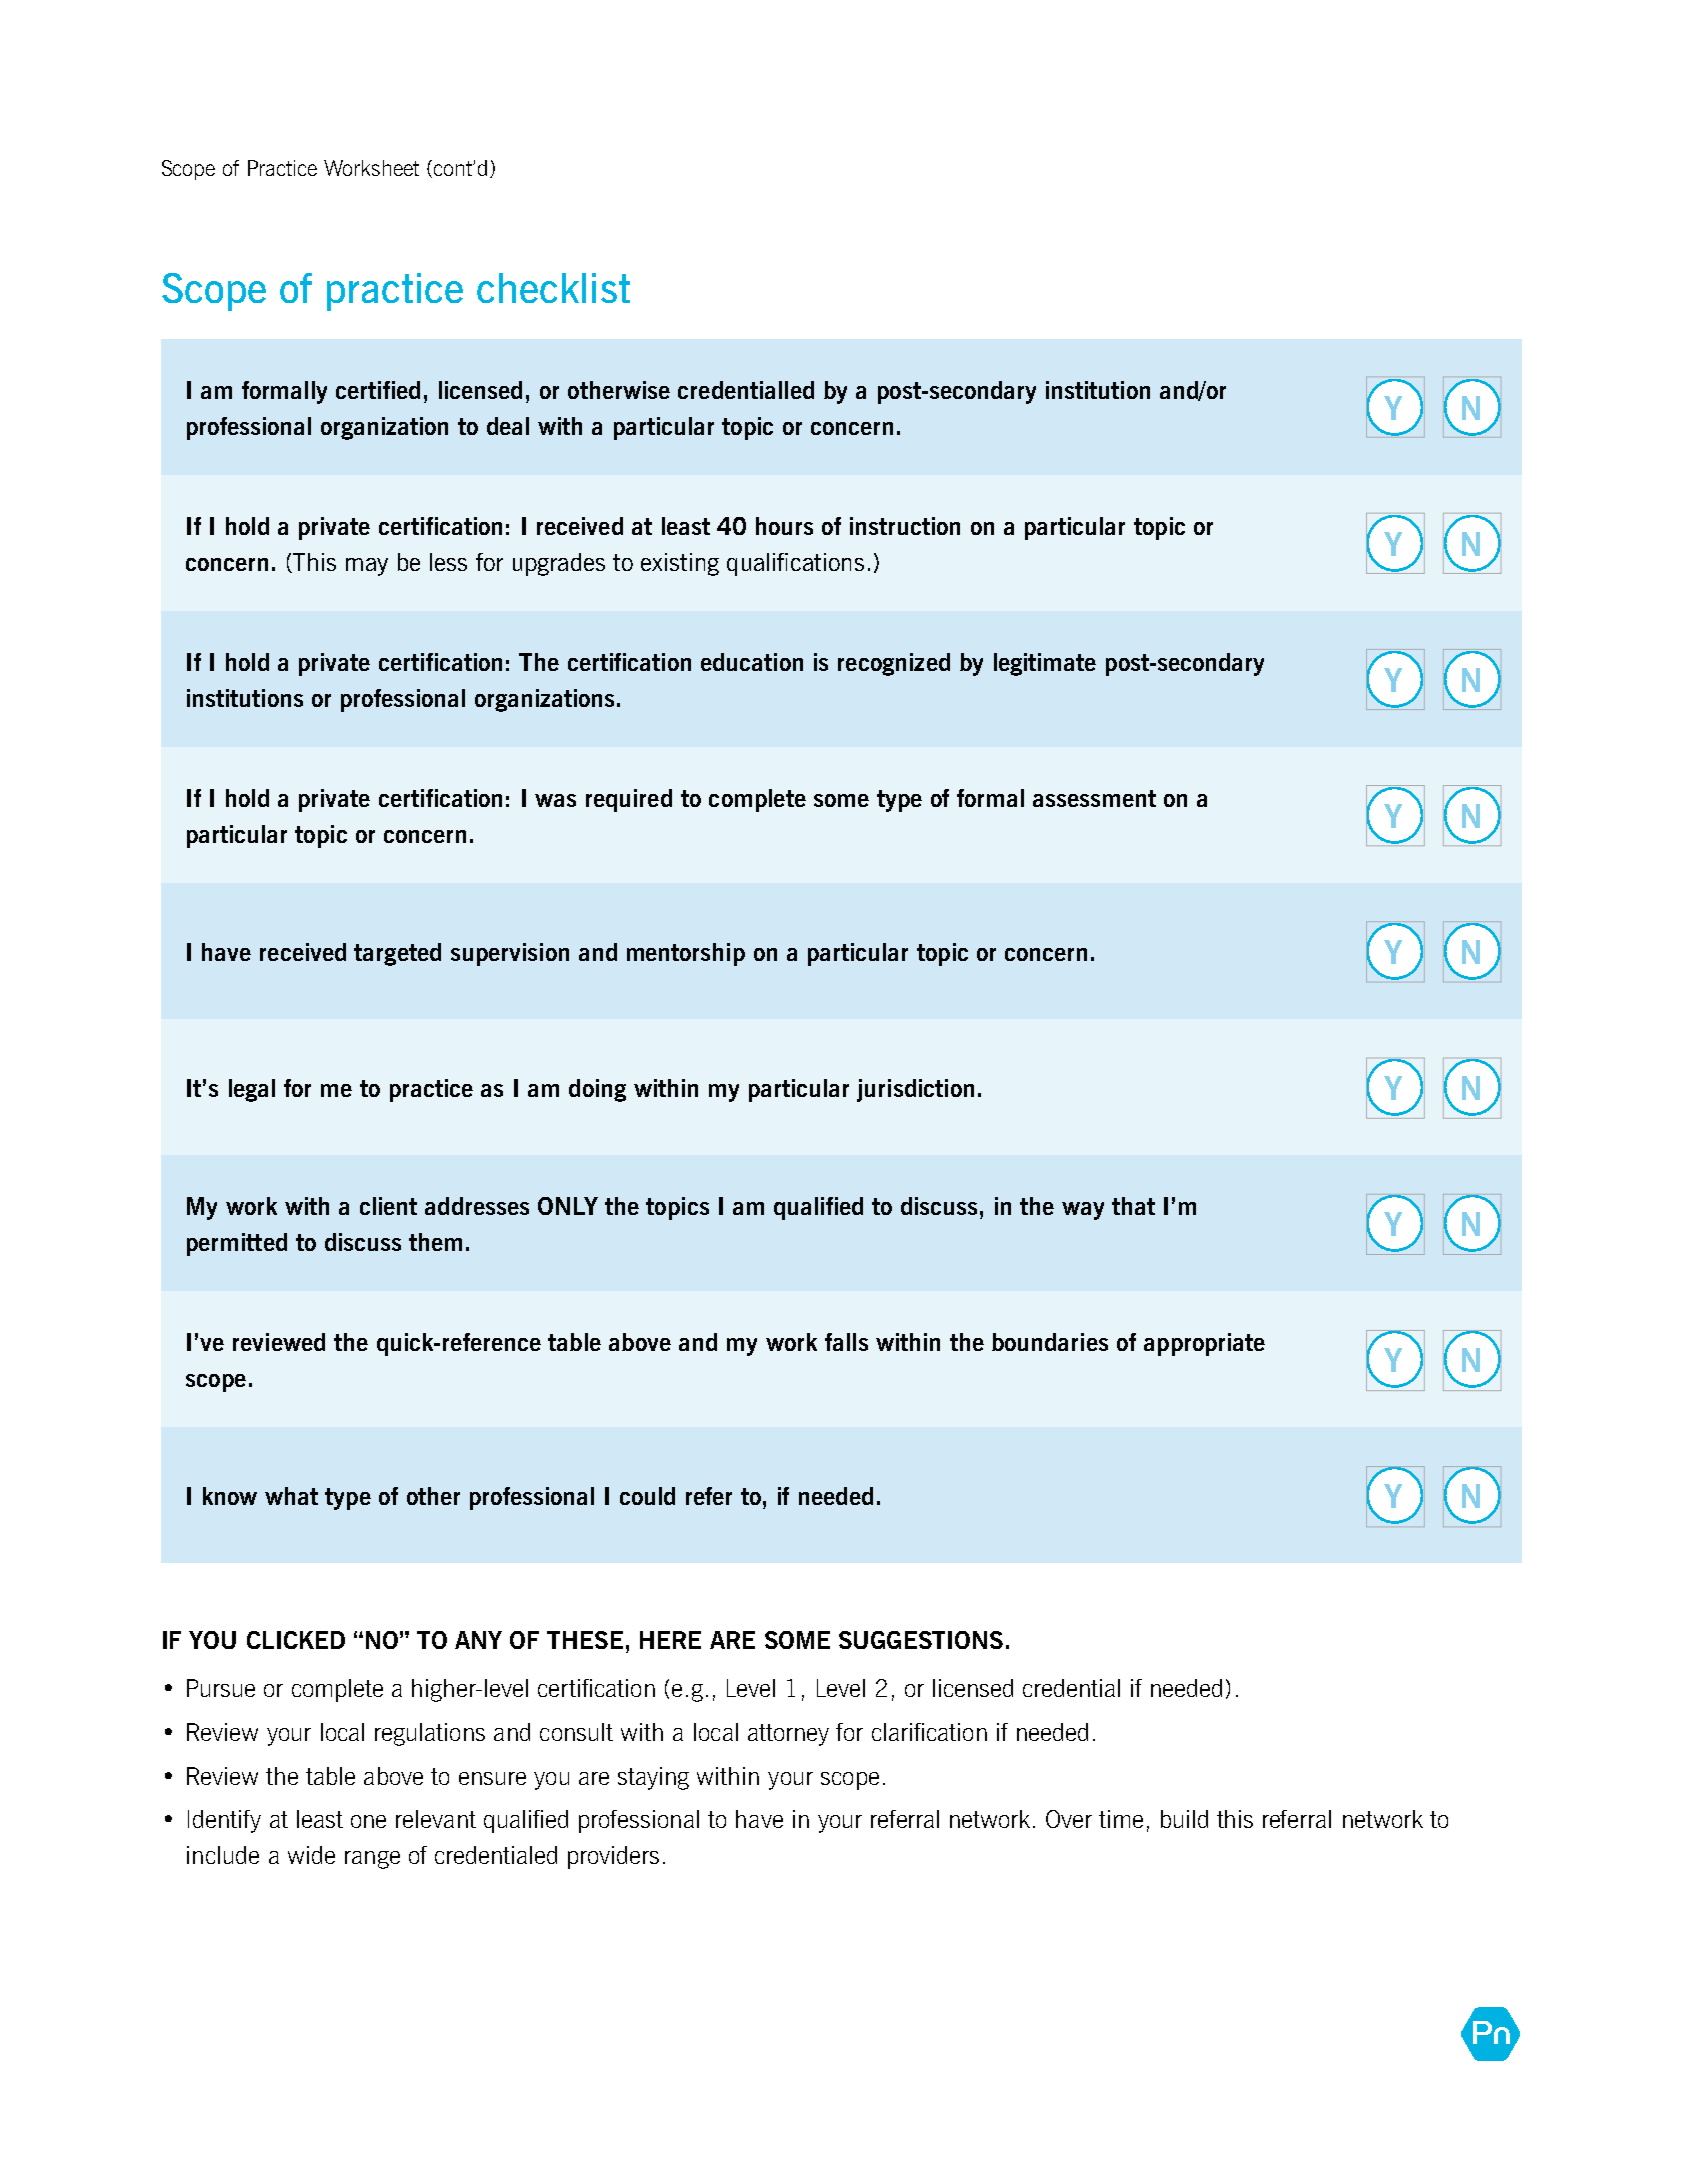  Describe the element at coordinates (1045, 664) in the screenshot. I see `legitimate` at that location.
